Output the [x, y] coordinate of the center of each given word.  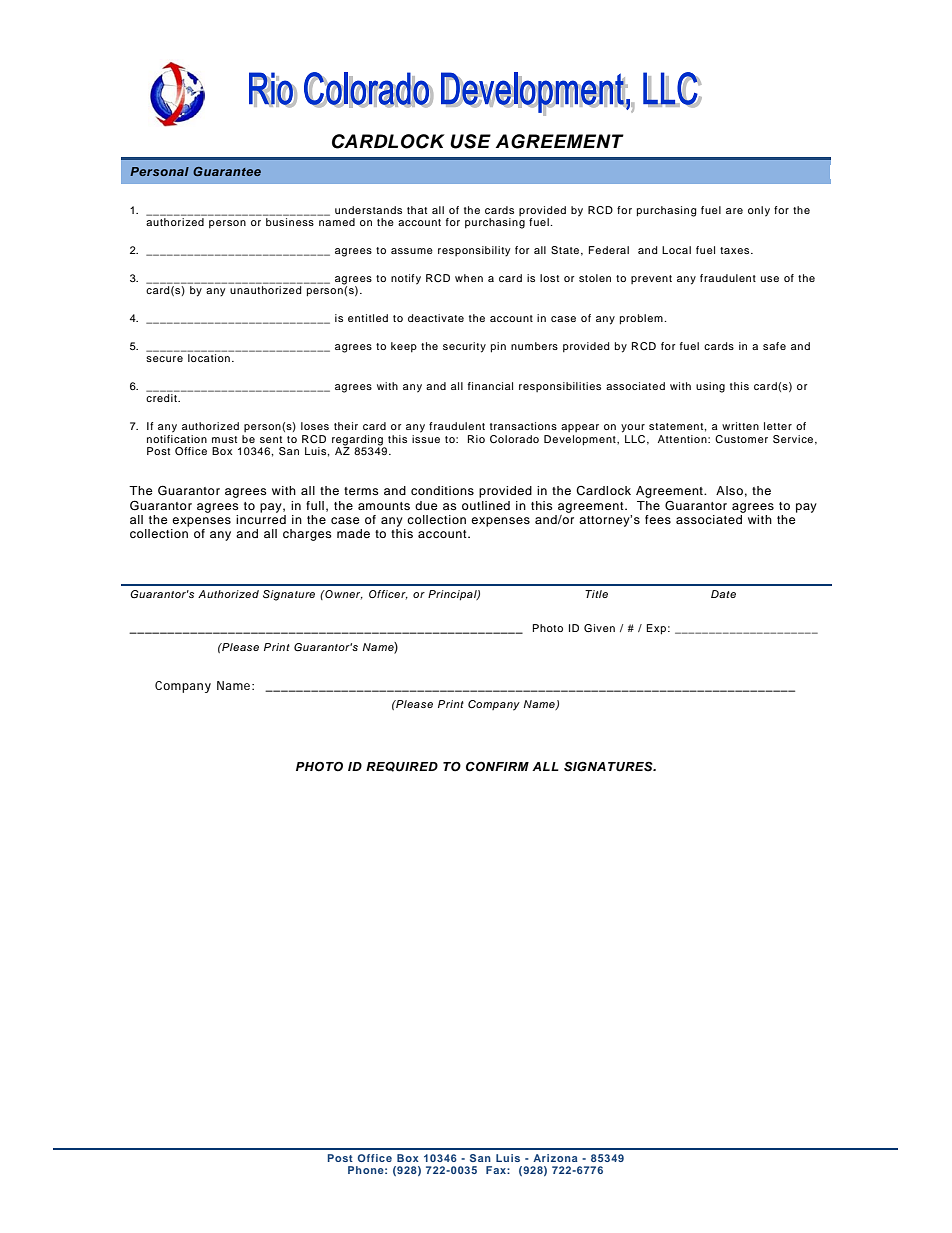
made [353, 533]
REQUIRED [402, 767]
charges [307, 535]
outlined [486, 505]
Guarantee [227, 171]
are [734, 211]
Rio [476, 439]
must [224, 439]
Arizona [555, 1158]
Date [723, 594]
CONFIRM [497, 766]
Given [599, 628]
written [740, 426]
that [417, 210]
